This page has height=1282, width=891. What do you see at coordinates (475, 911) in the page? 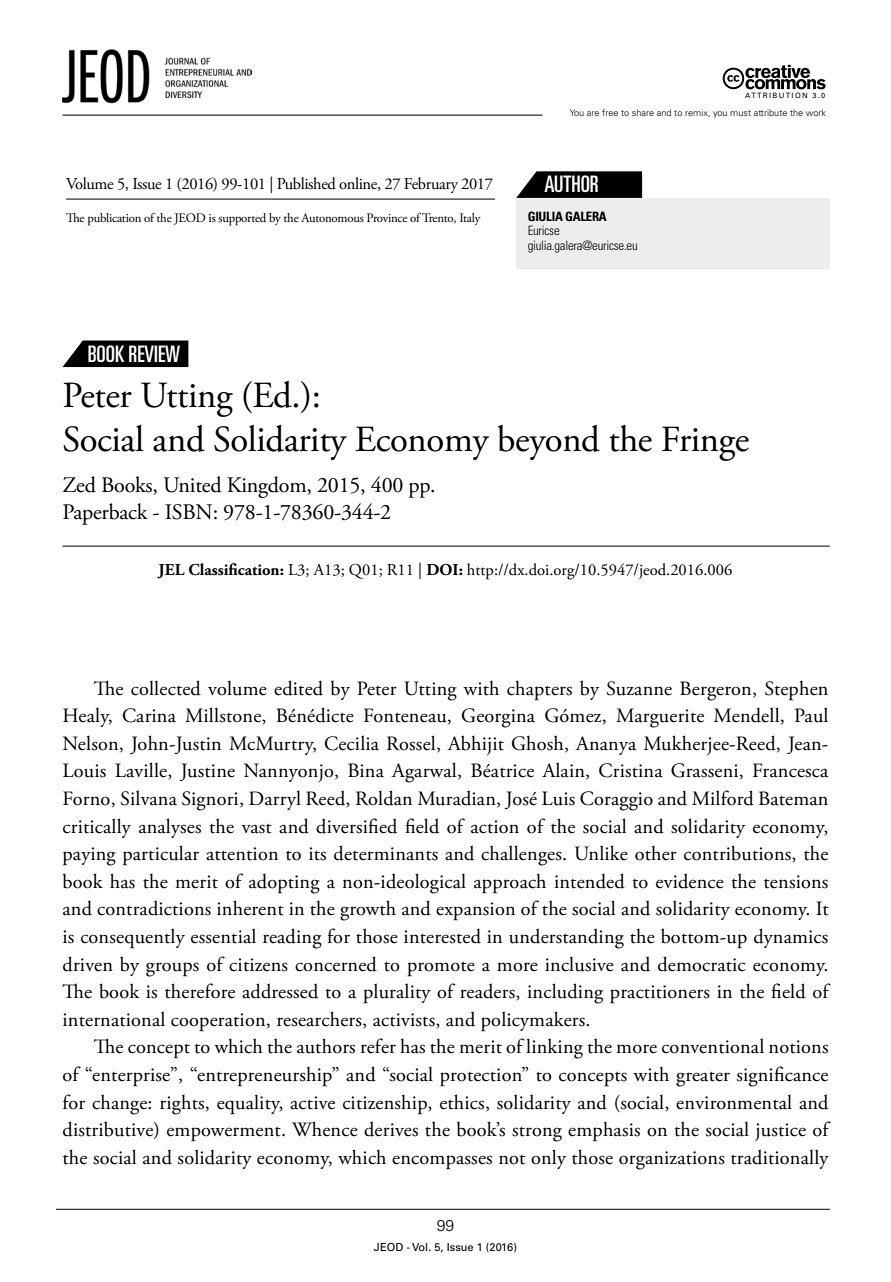
I see `expansion` at bounding box center [475, 911].
